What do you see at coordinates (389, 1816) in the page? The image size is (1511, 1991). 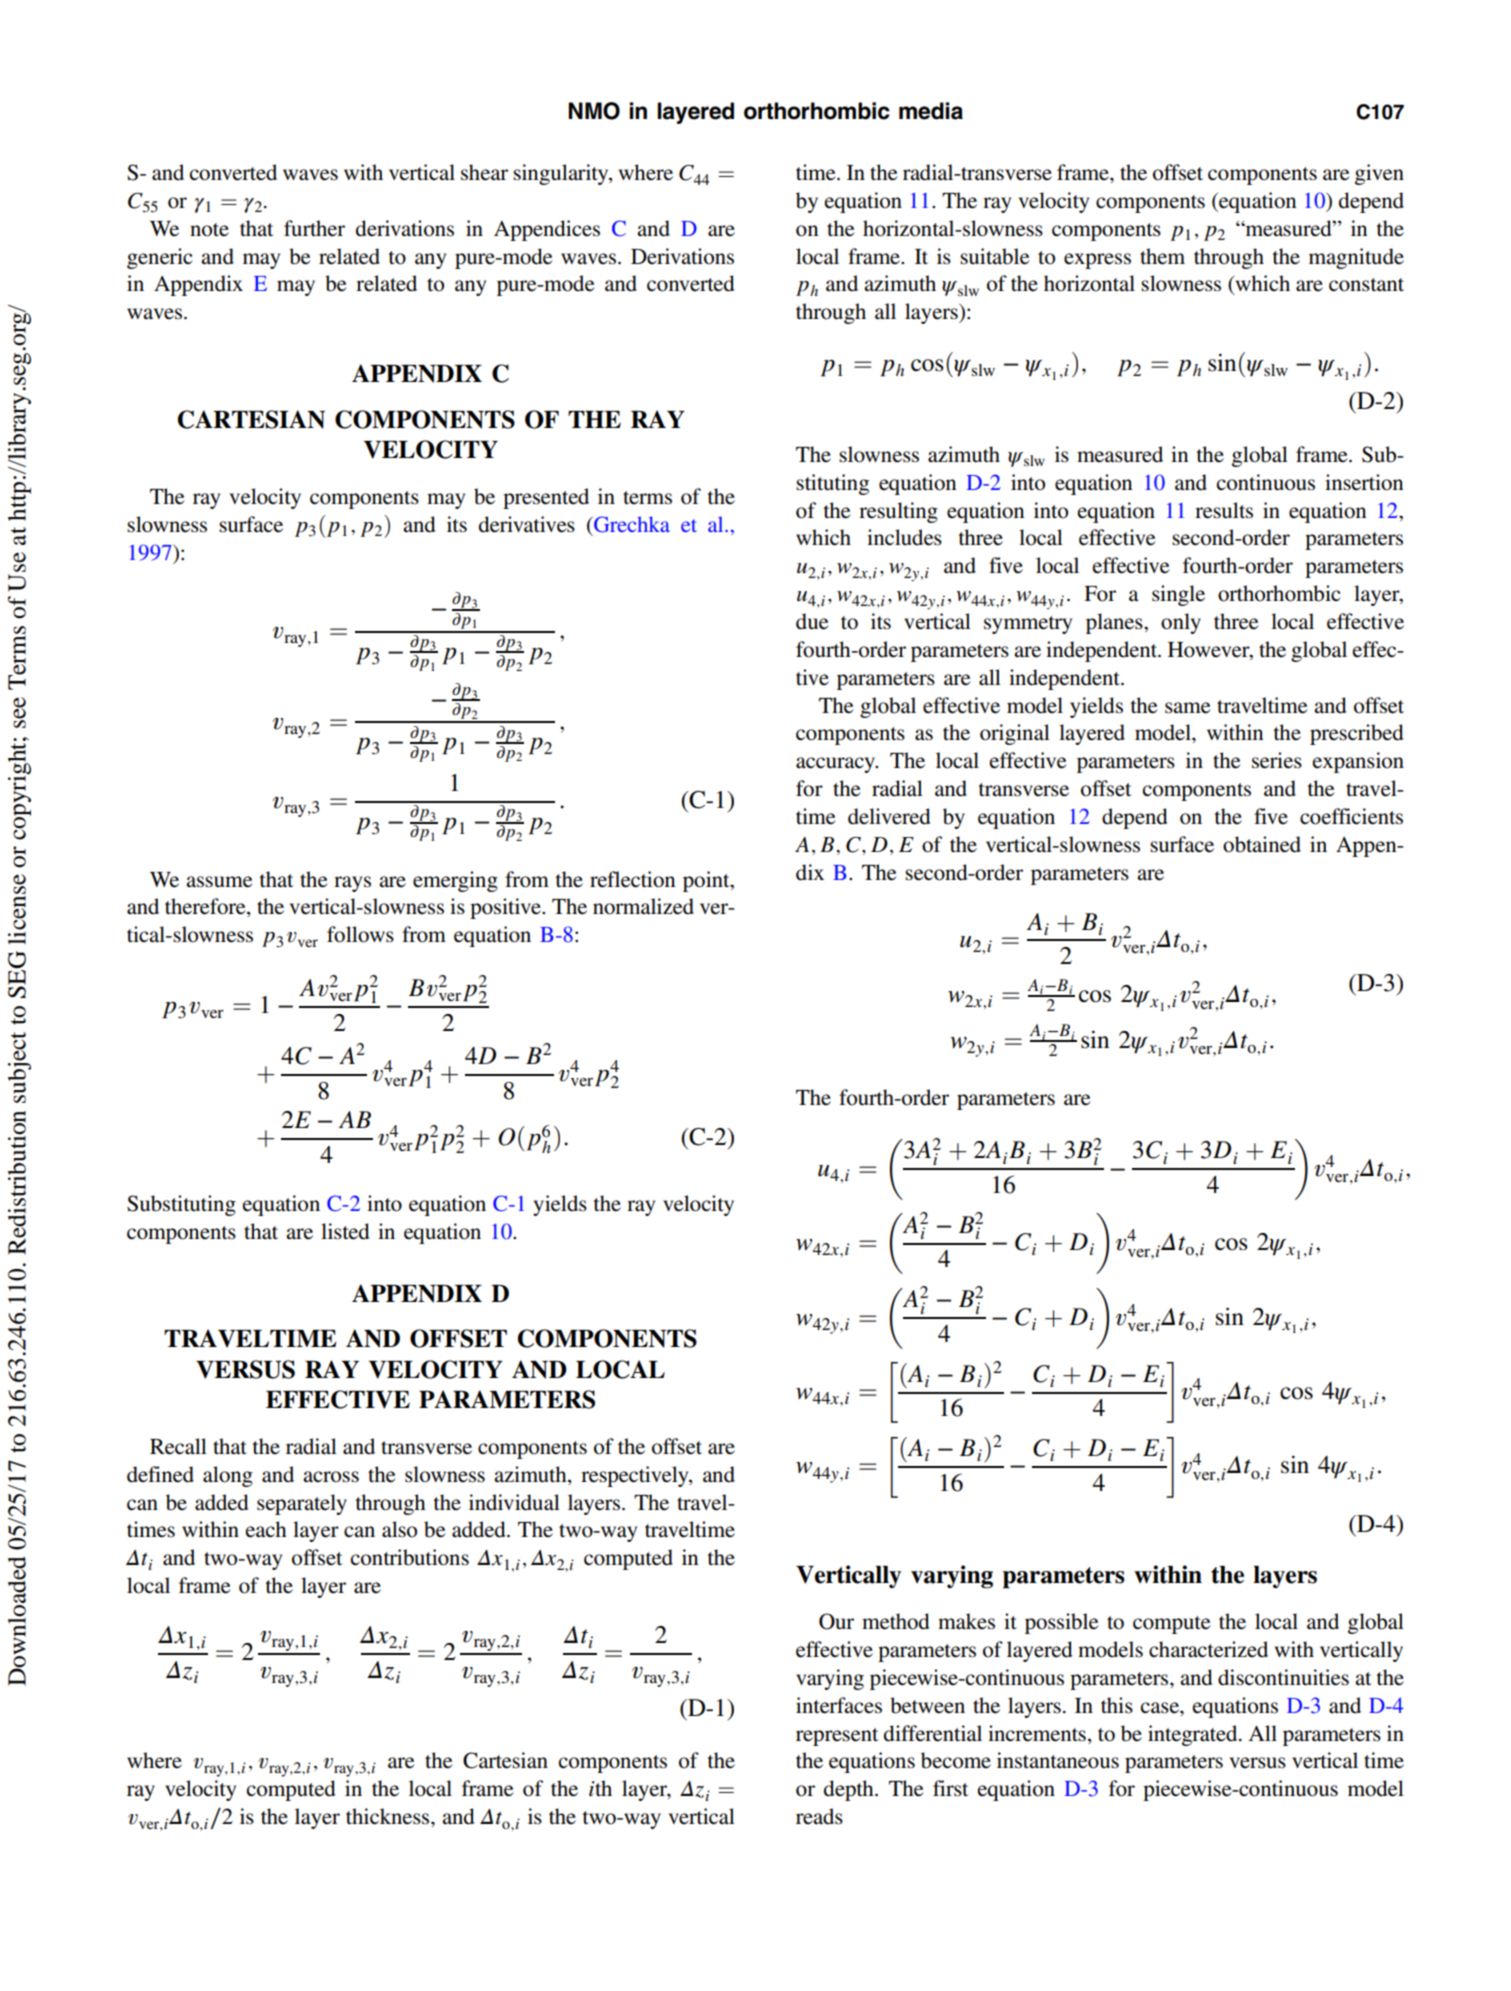 I see `thickness` at bounding box center [389, 1816].
